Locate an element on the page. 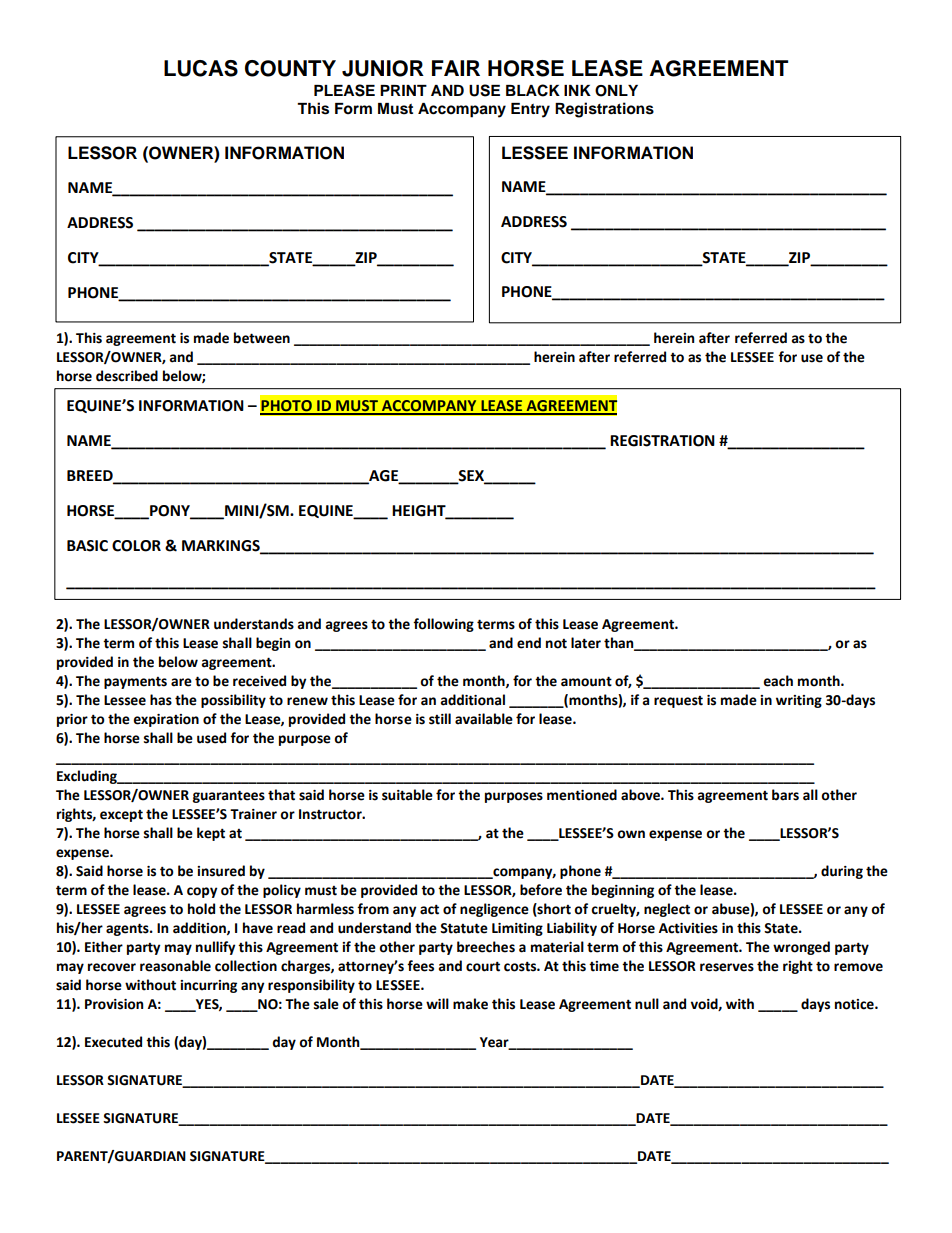 The width and height of the document is (952, 1233). Provision is located at coordinates (114, 1004).
